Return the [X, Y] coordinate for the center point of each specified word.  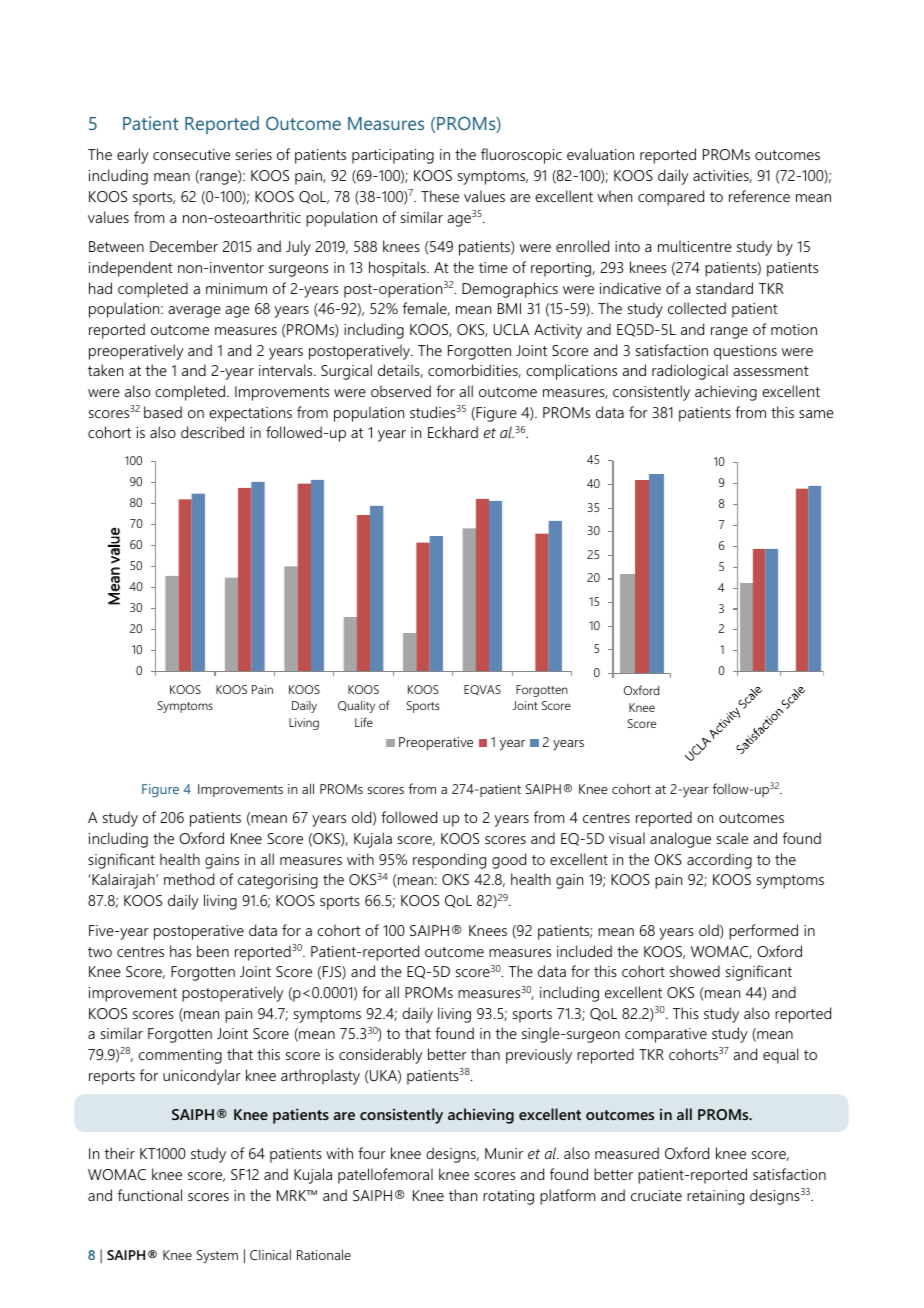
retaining [715, 1197]
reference [759, 196]
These [440, 196]
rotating [508, 1197]
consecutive [191, 154]
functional [150, 1195]
